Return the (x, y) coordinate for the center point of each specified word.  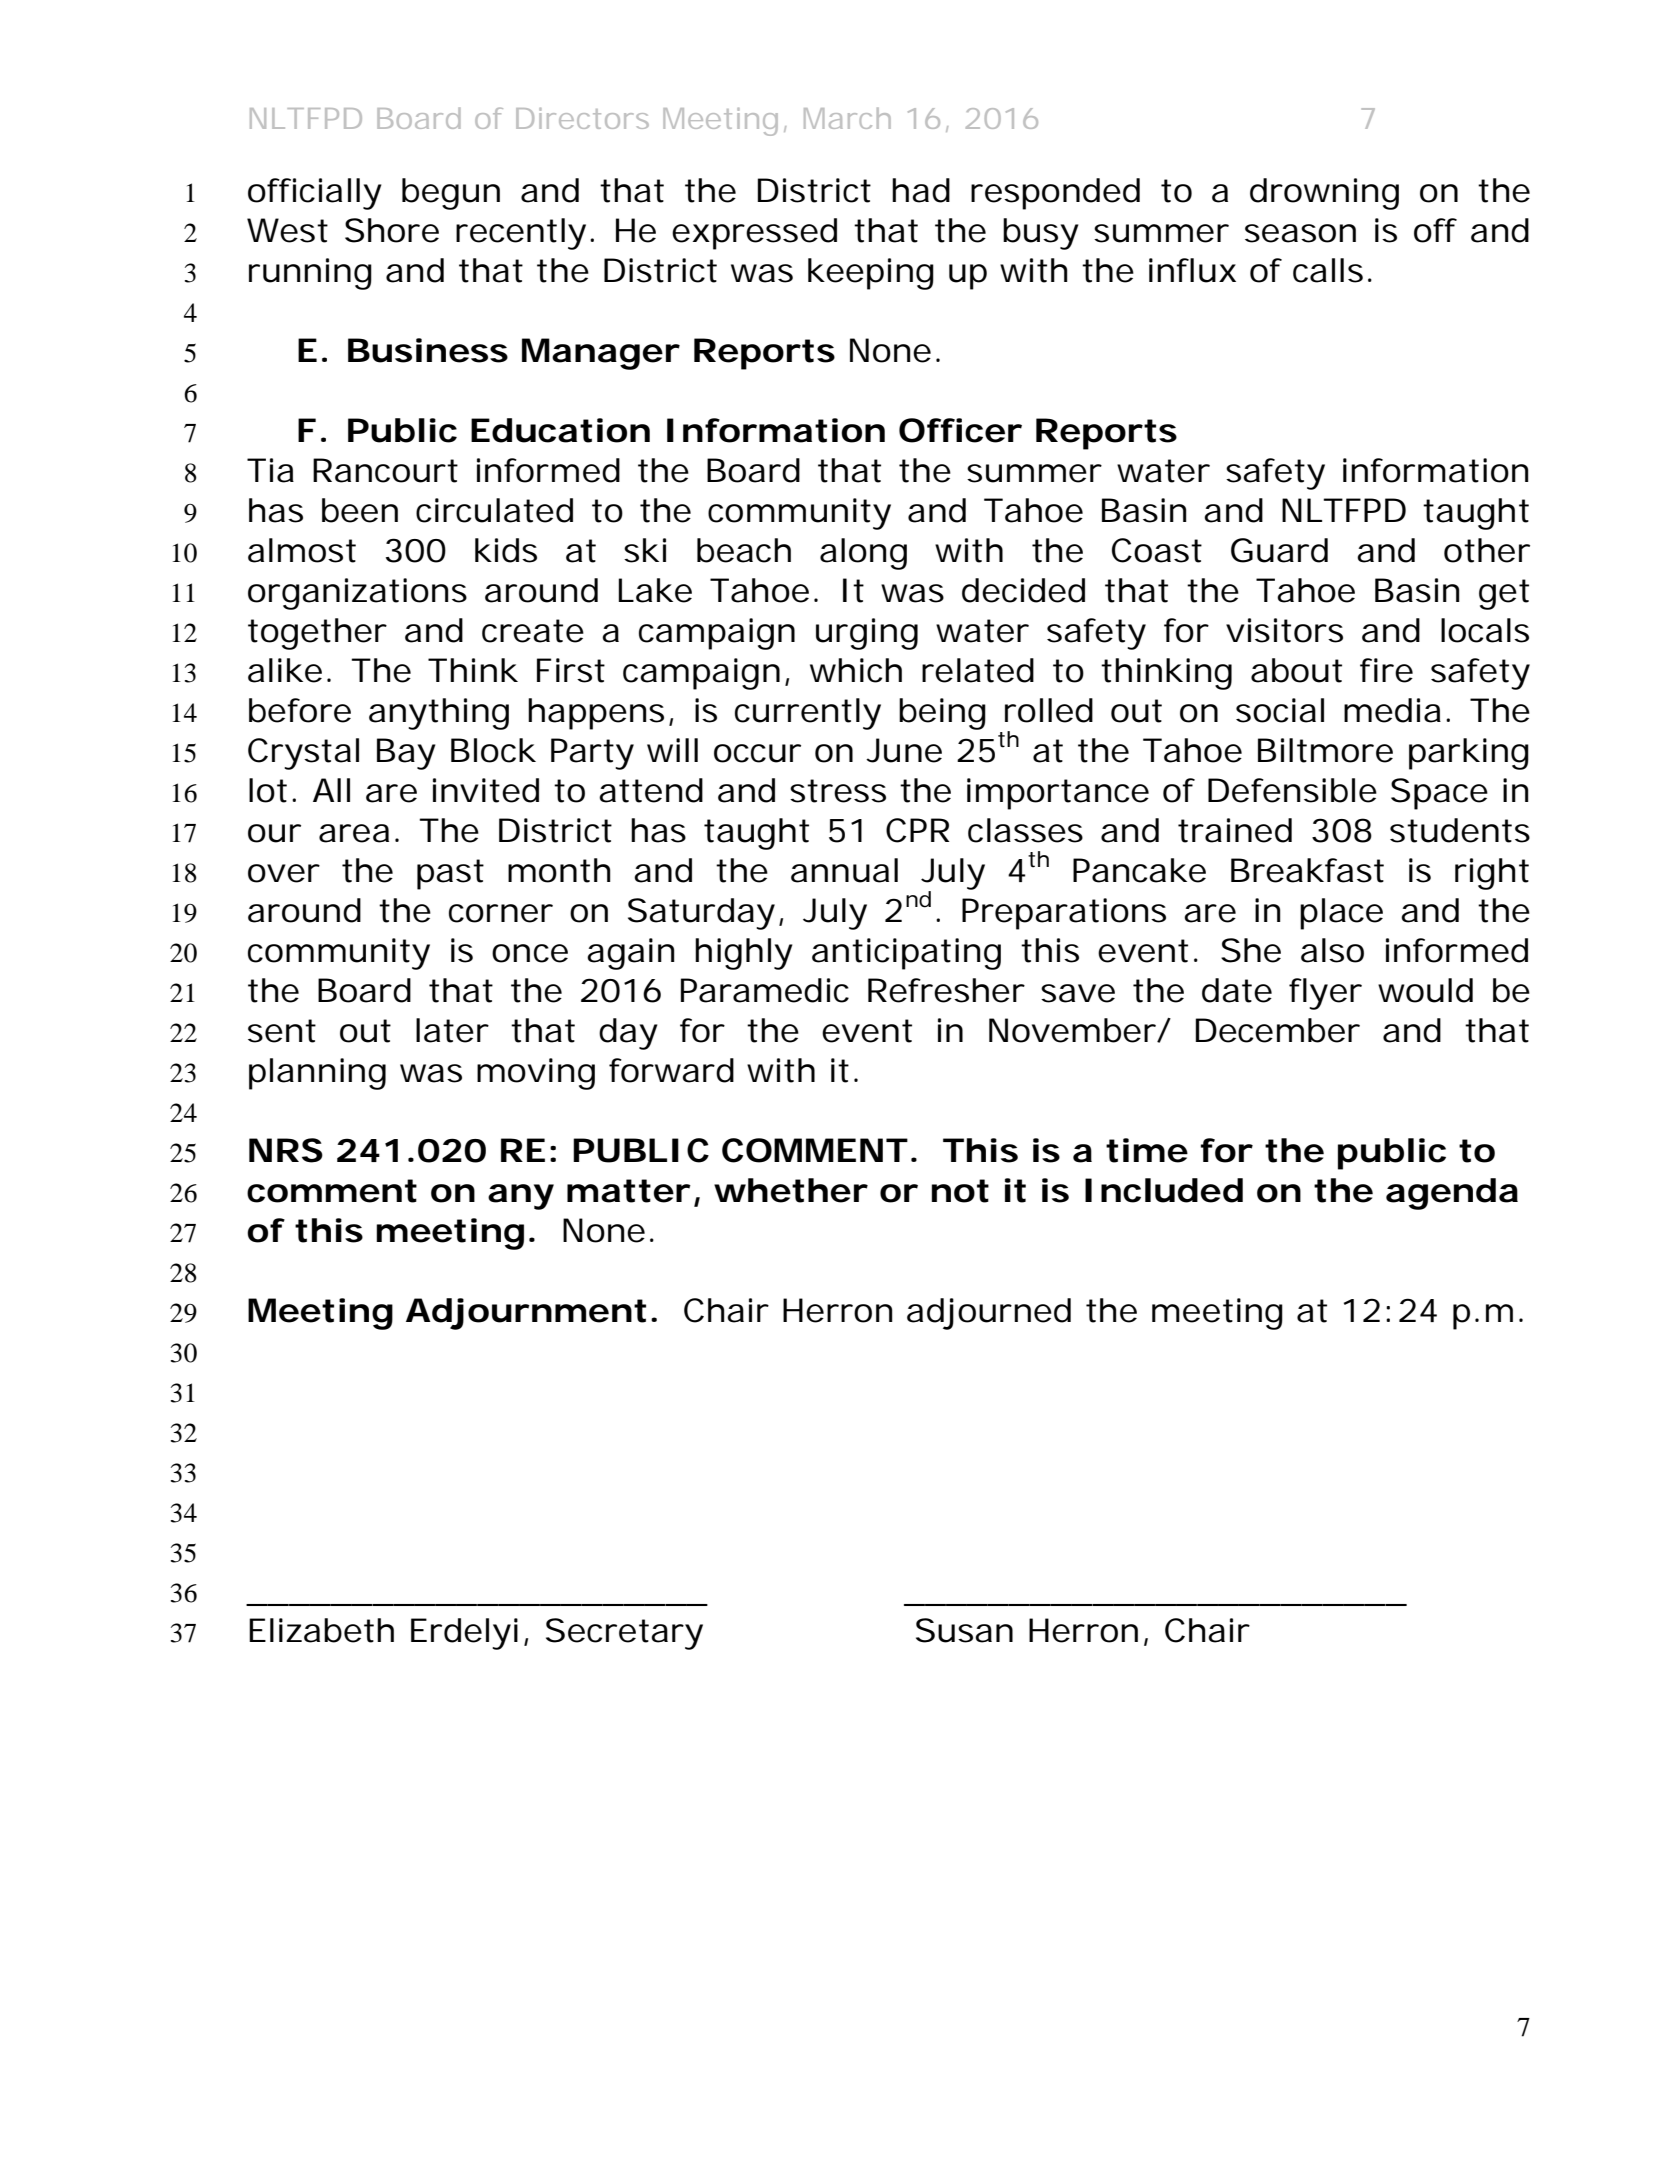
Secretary (624, 1634)
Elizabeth (321, 1630)
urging (867, 634)
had (921, 190)
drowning (1324, 194)
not (960, 1191)
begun (451, 194)
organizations (357, 594)
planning (317, 1074)
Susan (964, 1630)
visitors (1284, 630)
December (1278, 1030)
